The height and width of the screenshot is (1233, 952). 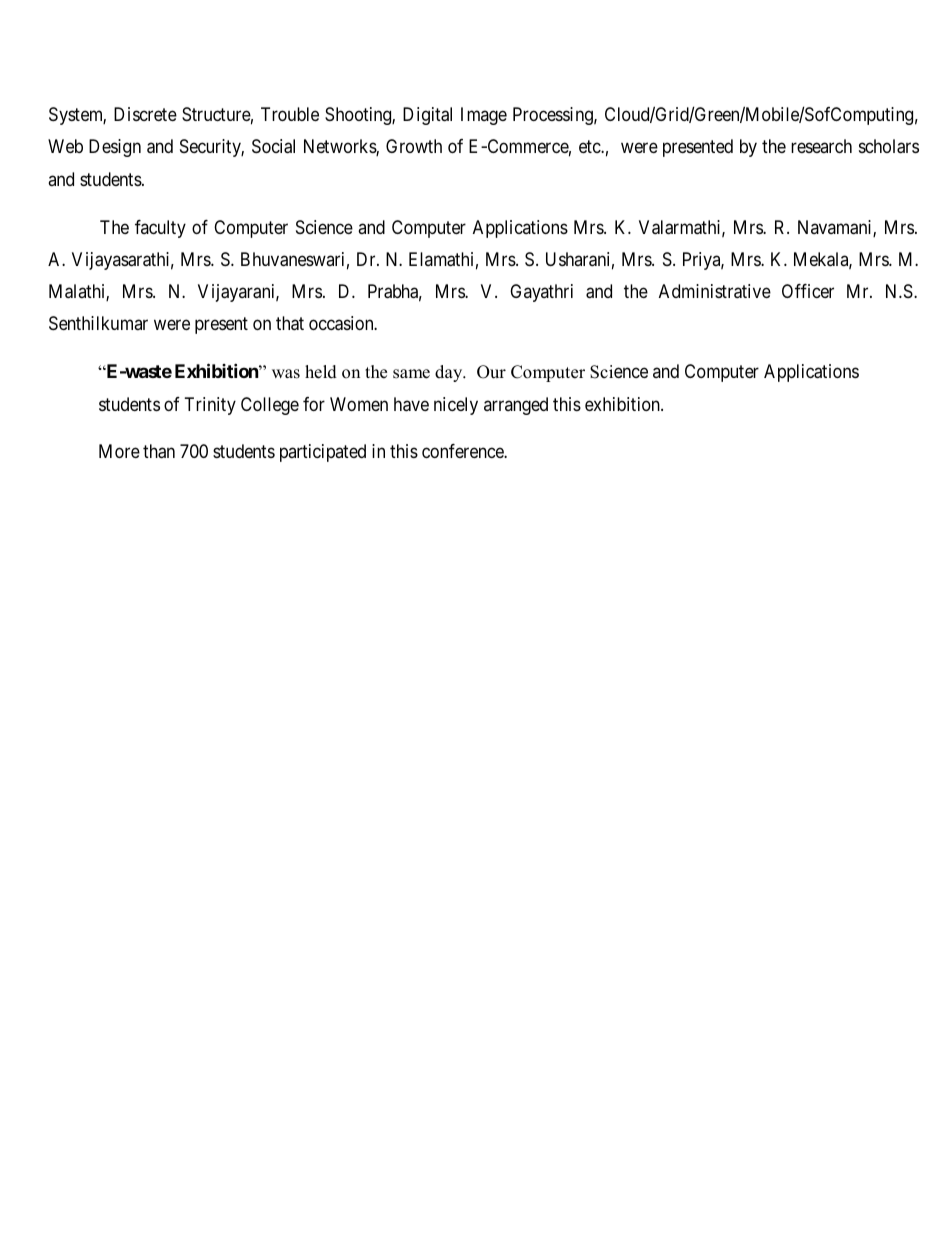 What do you see at coordinates (808, 291) in the screenshot?
I see `Officer` at bounding box center [808, 291].
